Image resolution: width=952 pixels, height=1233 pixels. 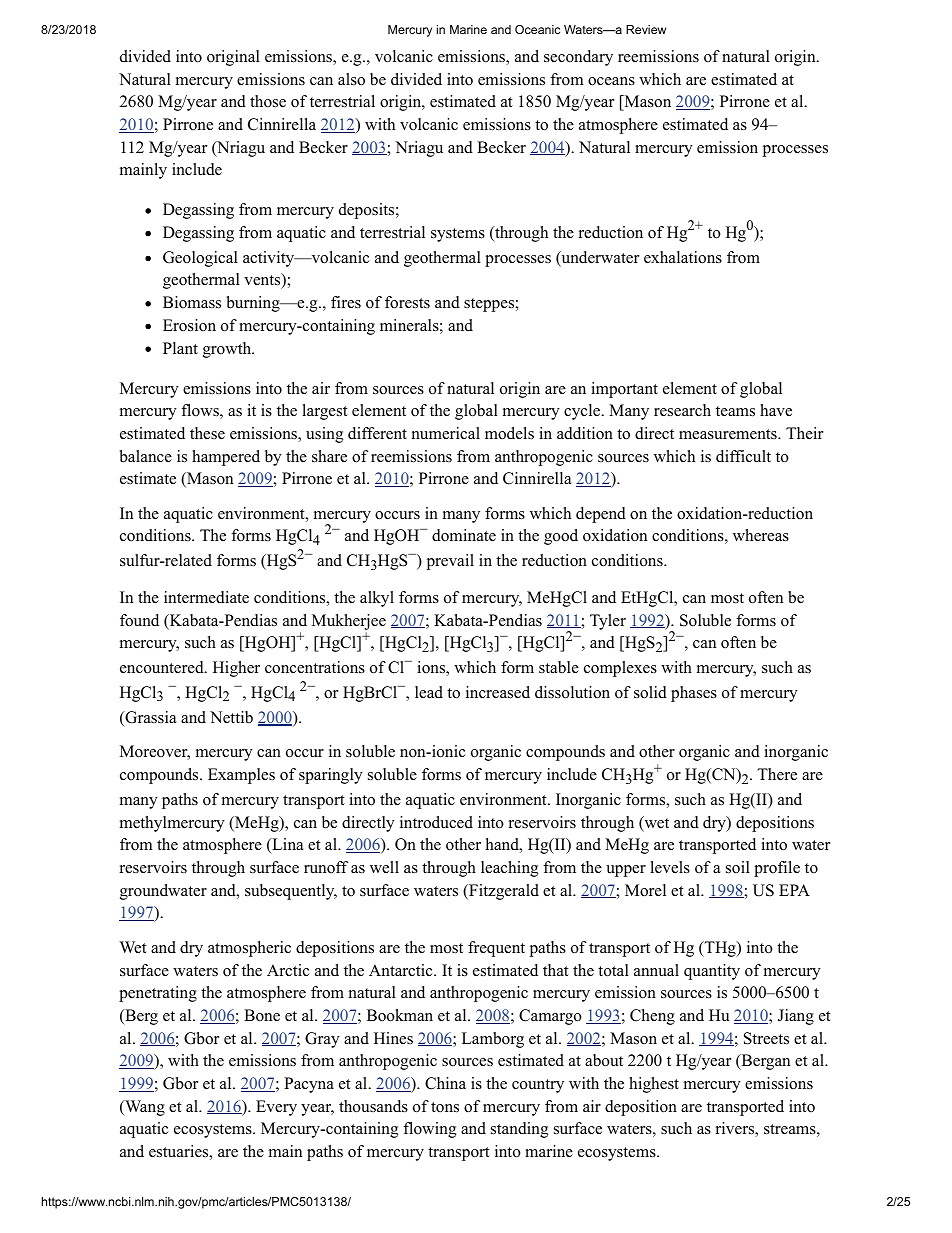 I want to click on Every, so click(x=276, y=1108).
